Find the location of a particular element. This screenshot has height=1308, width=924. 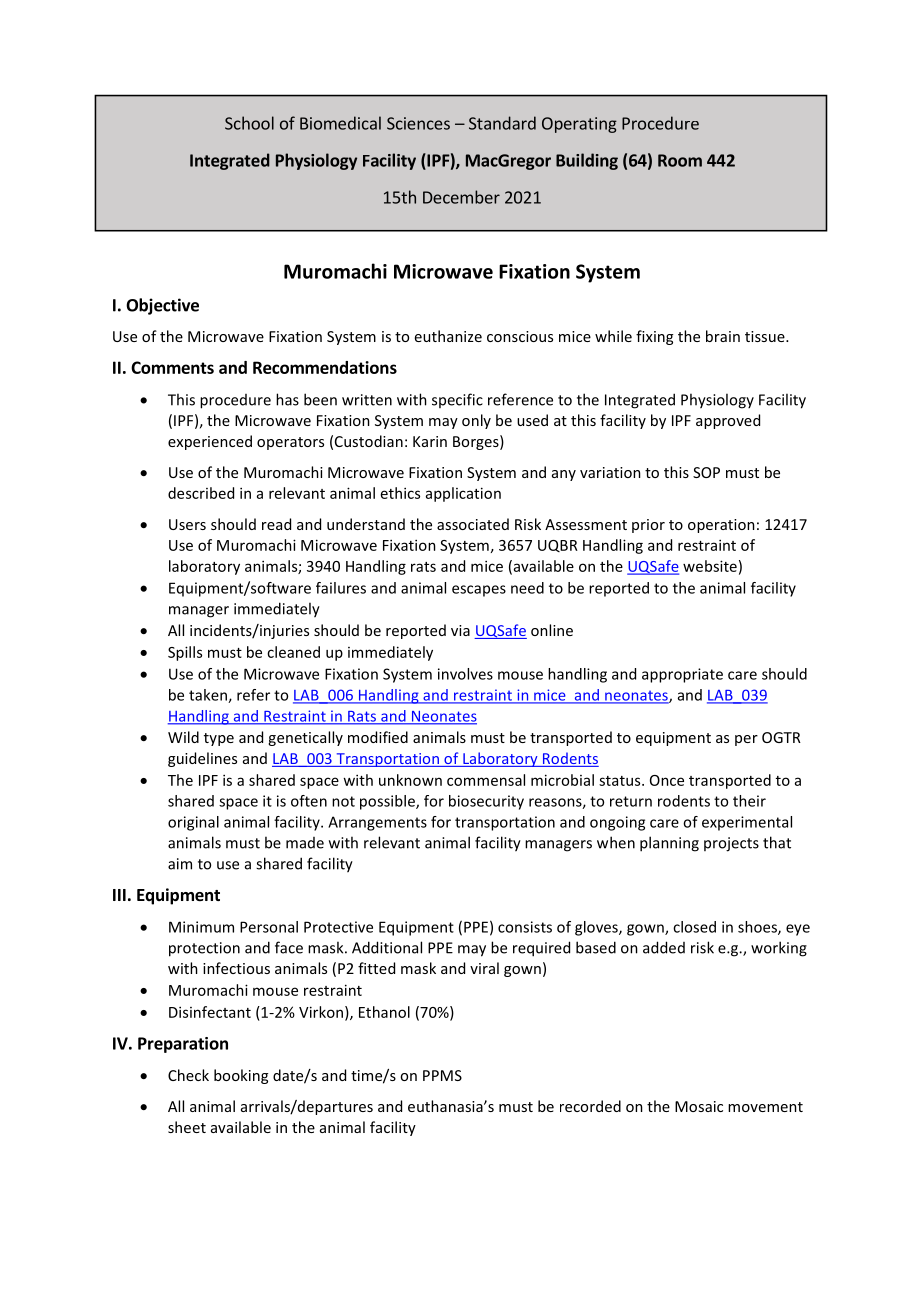

Room is located at coordinates (680, 160).
